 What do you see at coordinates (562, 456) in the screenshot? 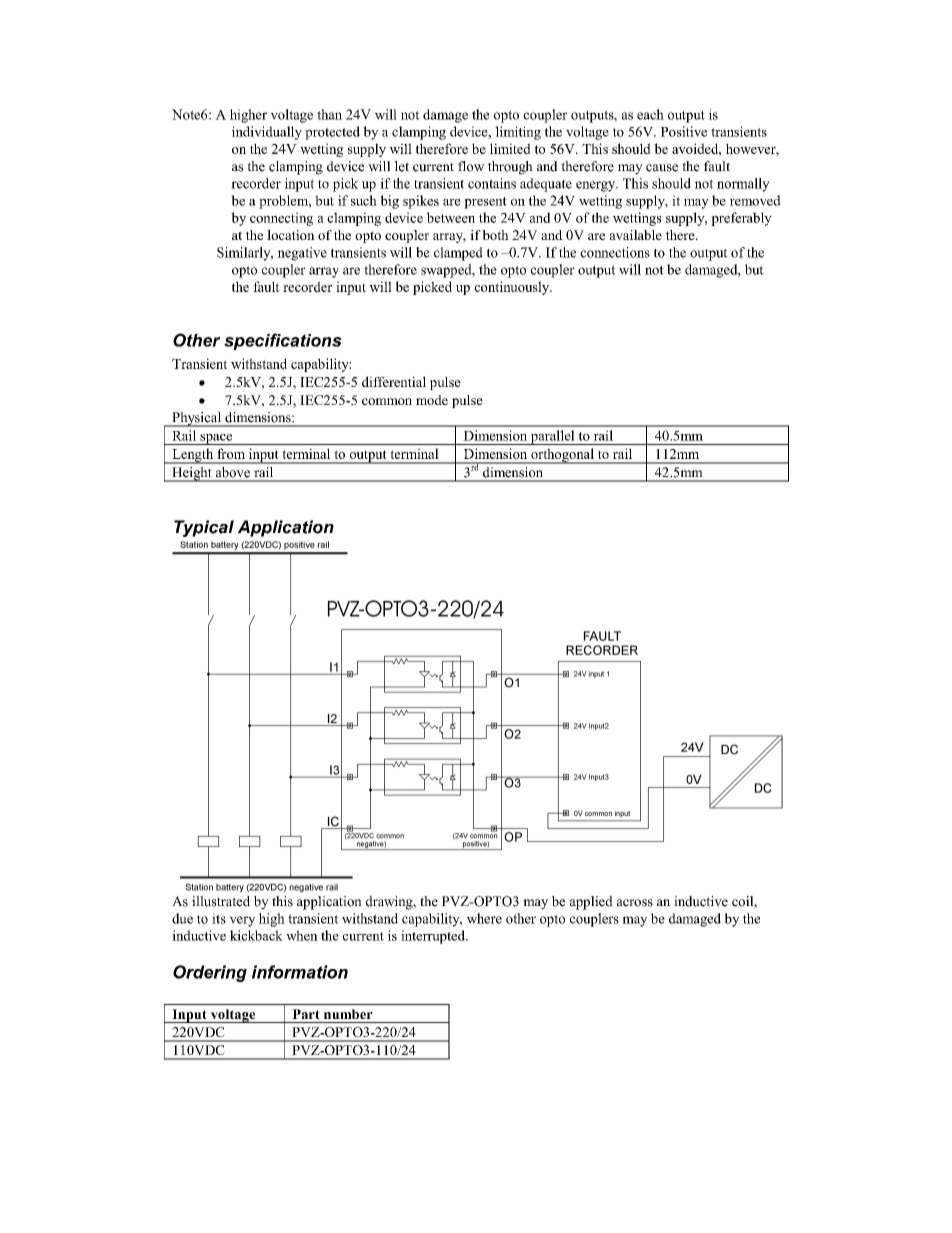
I see `orthogonal` at bounding box center [562, 456].
